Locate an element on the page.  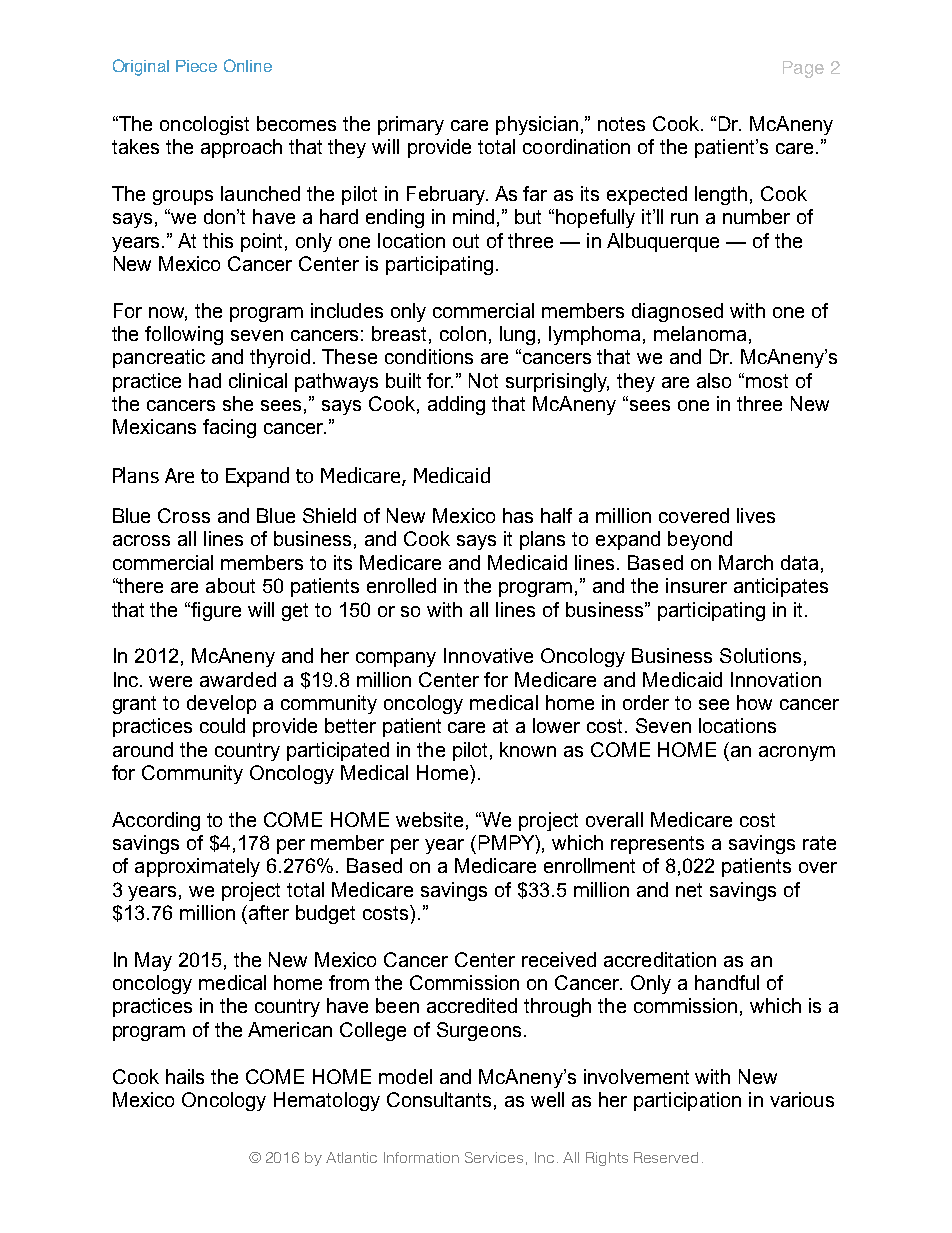
hails is located at coordinates (185, 1076).
